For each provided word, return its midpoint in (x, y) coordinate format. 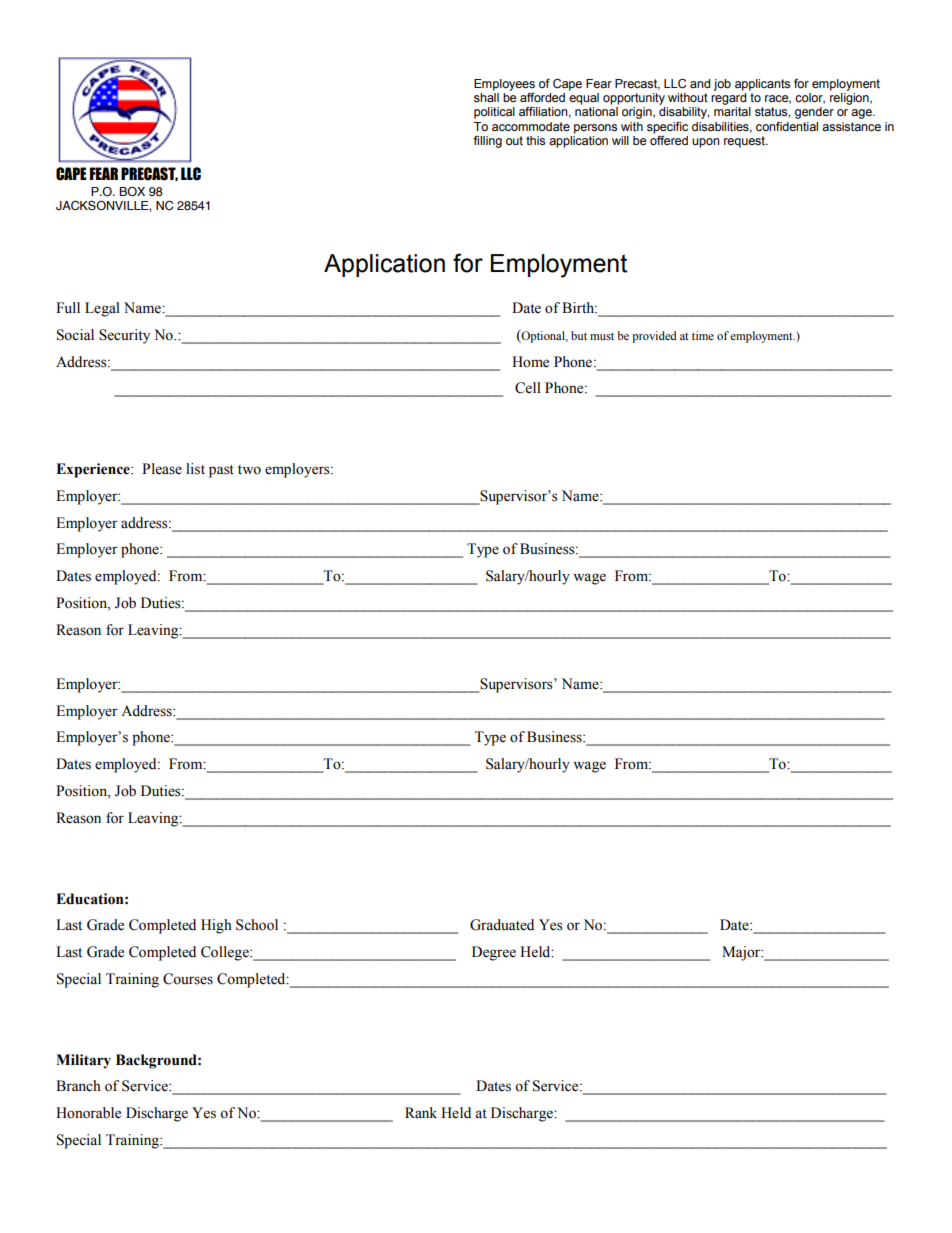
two (249, 470)
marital (732, 112)
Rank (421, 1112)
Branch (78, 1086)
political (494, 113)
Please (162, 469)
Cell (528, 388)
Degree (494, 953)
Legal (102, 309)
